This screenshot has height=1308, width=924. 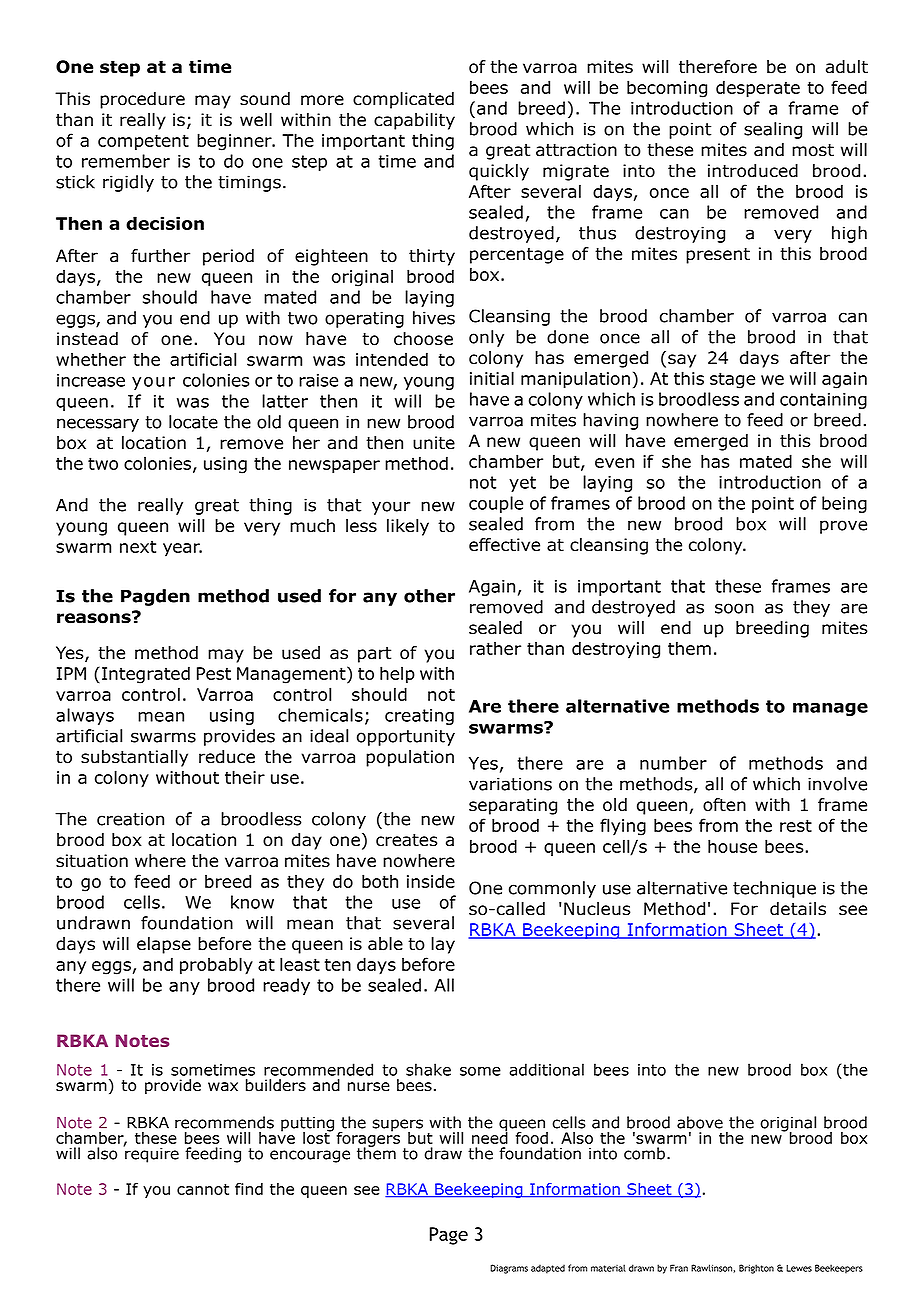 I want to click on stage, so click(x=732, y=380).
